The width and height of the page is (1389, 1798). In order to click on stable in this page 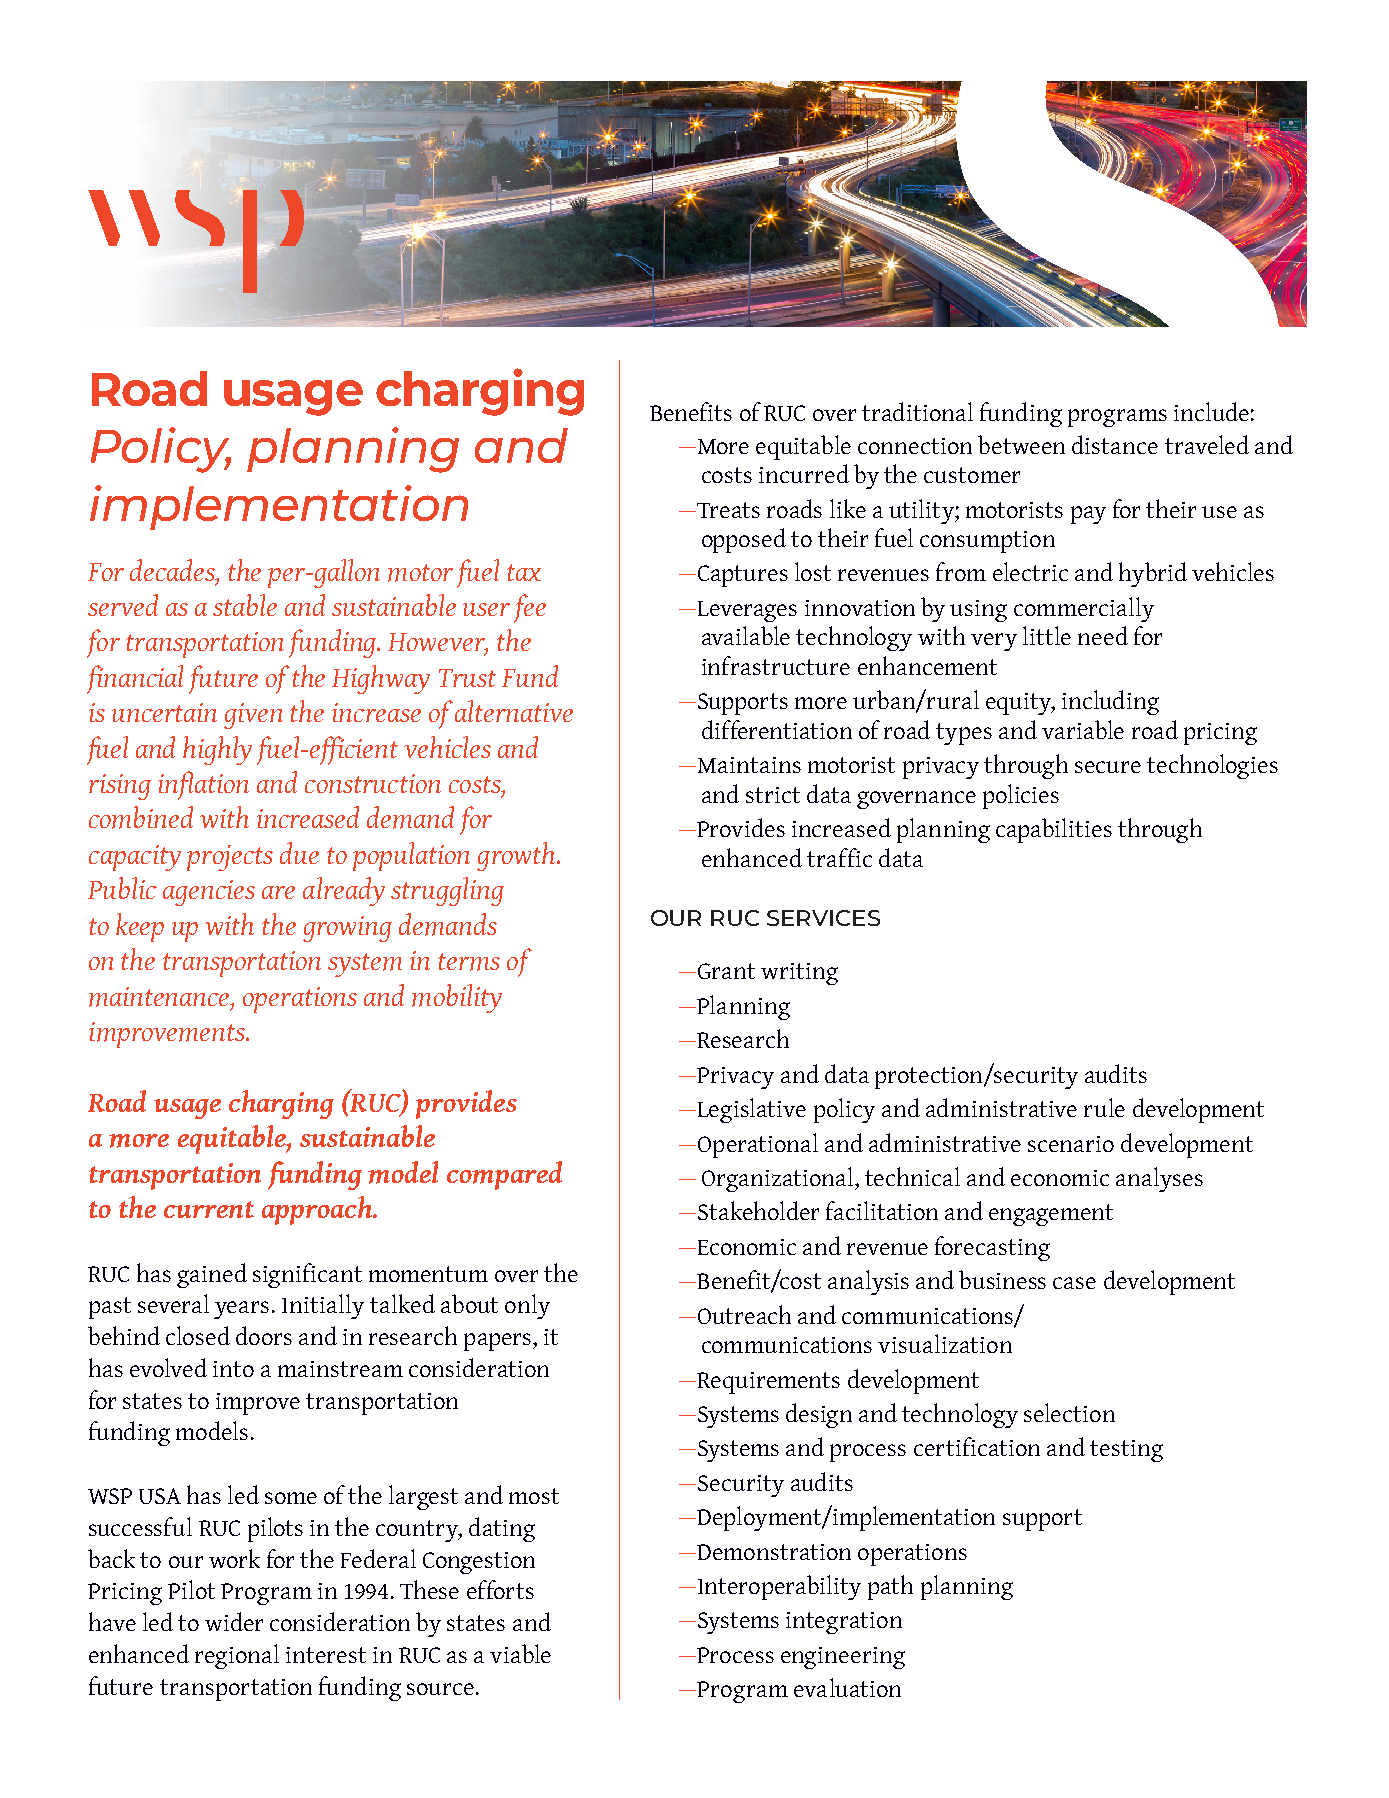, I will do `click(245, 605)`.
